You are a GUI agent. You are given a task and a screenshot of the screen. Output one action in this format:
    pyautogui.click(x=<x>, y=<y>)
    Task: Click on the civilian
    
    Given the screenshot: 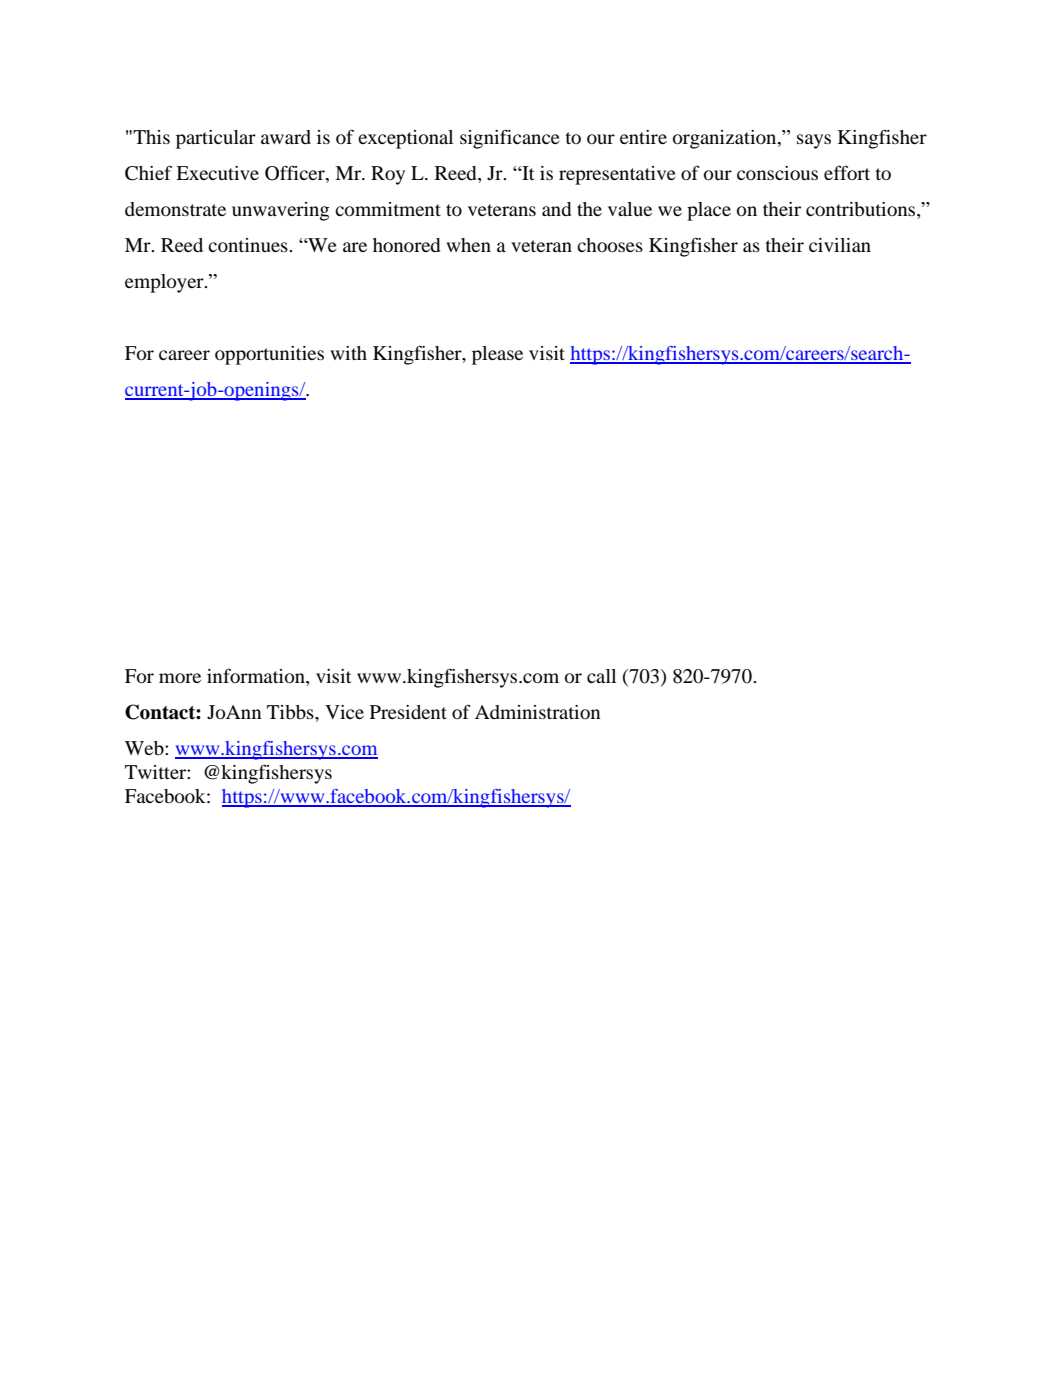 What is the action you would take?
    pyautogui.click(x=840, y=245)
